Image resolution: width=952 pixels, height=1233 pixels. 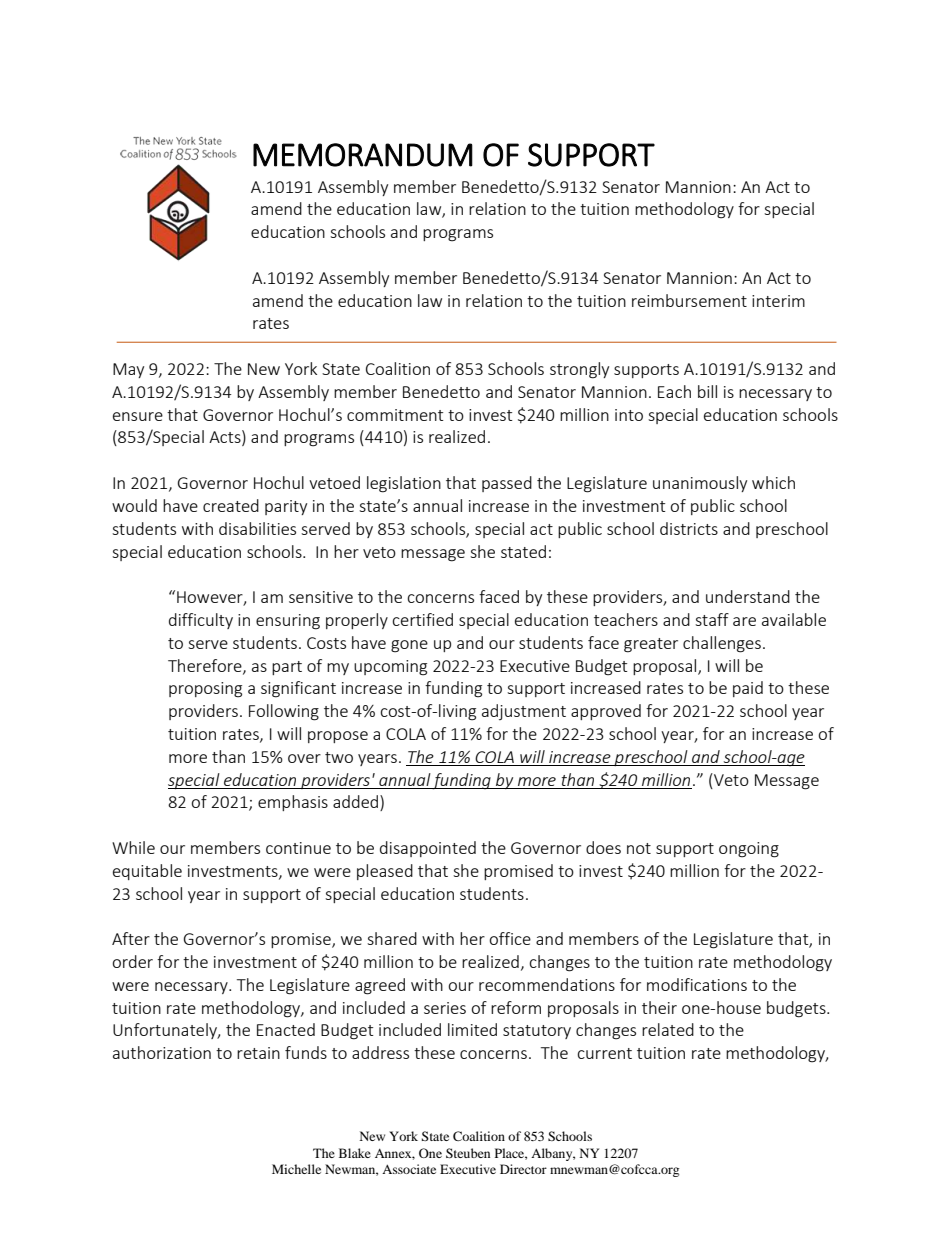 What do you see at coordinates (206, 666) in the document?
I see `Therefore` at bounding box center [206, 666].
